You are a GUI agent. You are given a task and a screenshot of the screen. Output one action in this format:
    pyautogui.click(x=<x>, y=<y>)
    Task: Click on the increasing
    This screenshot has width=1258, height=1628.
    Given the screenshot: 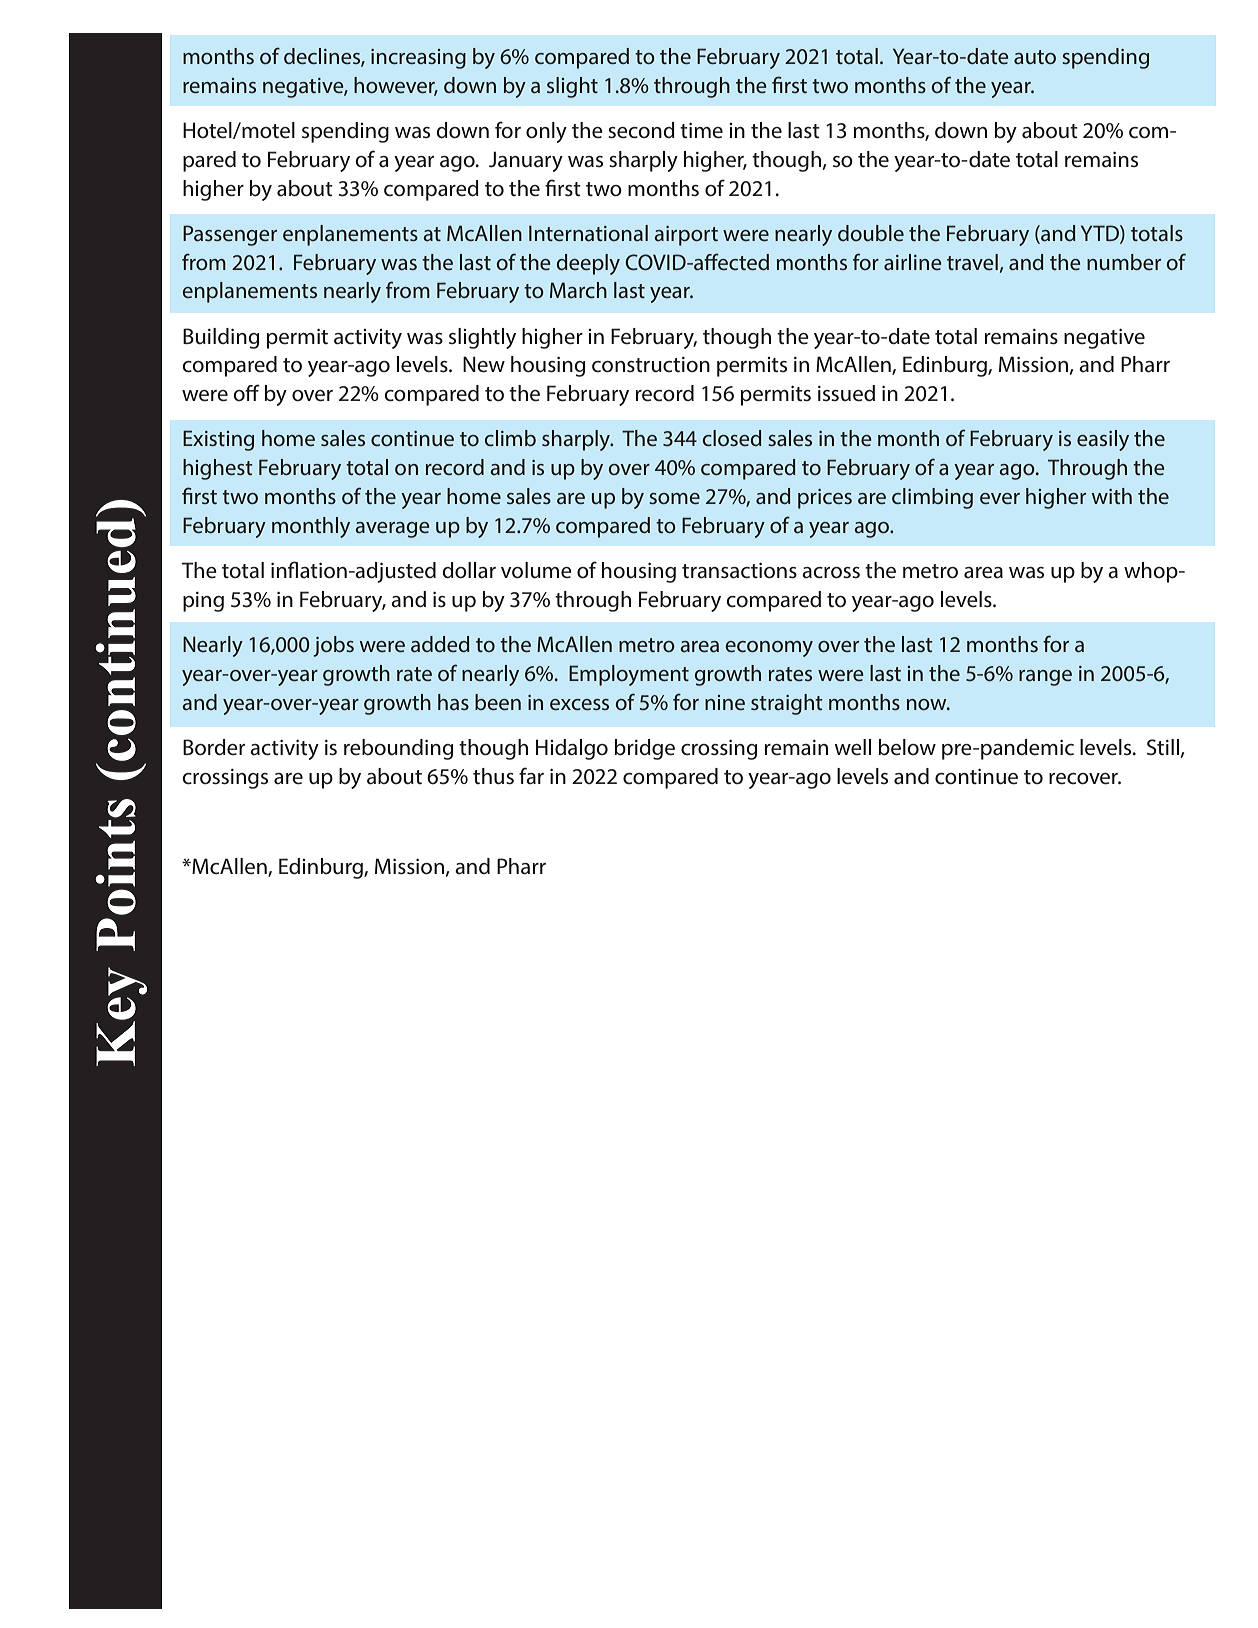 What is the action you would take?
    pyautogui.click(x=418, y=59)
